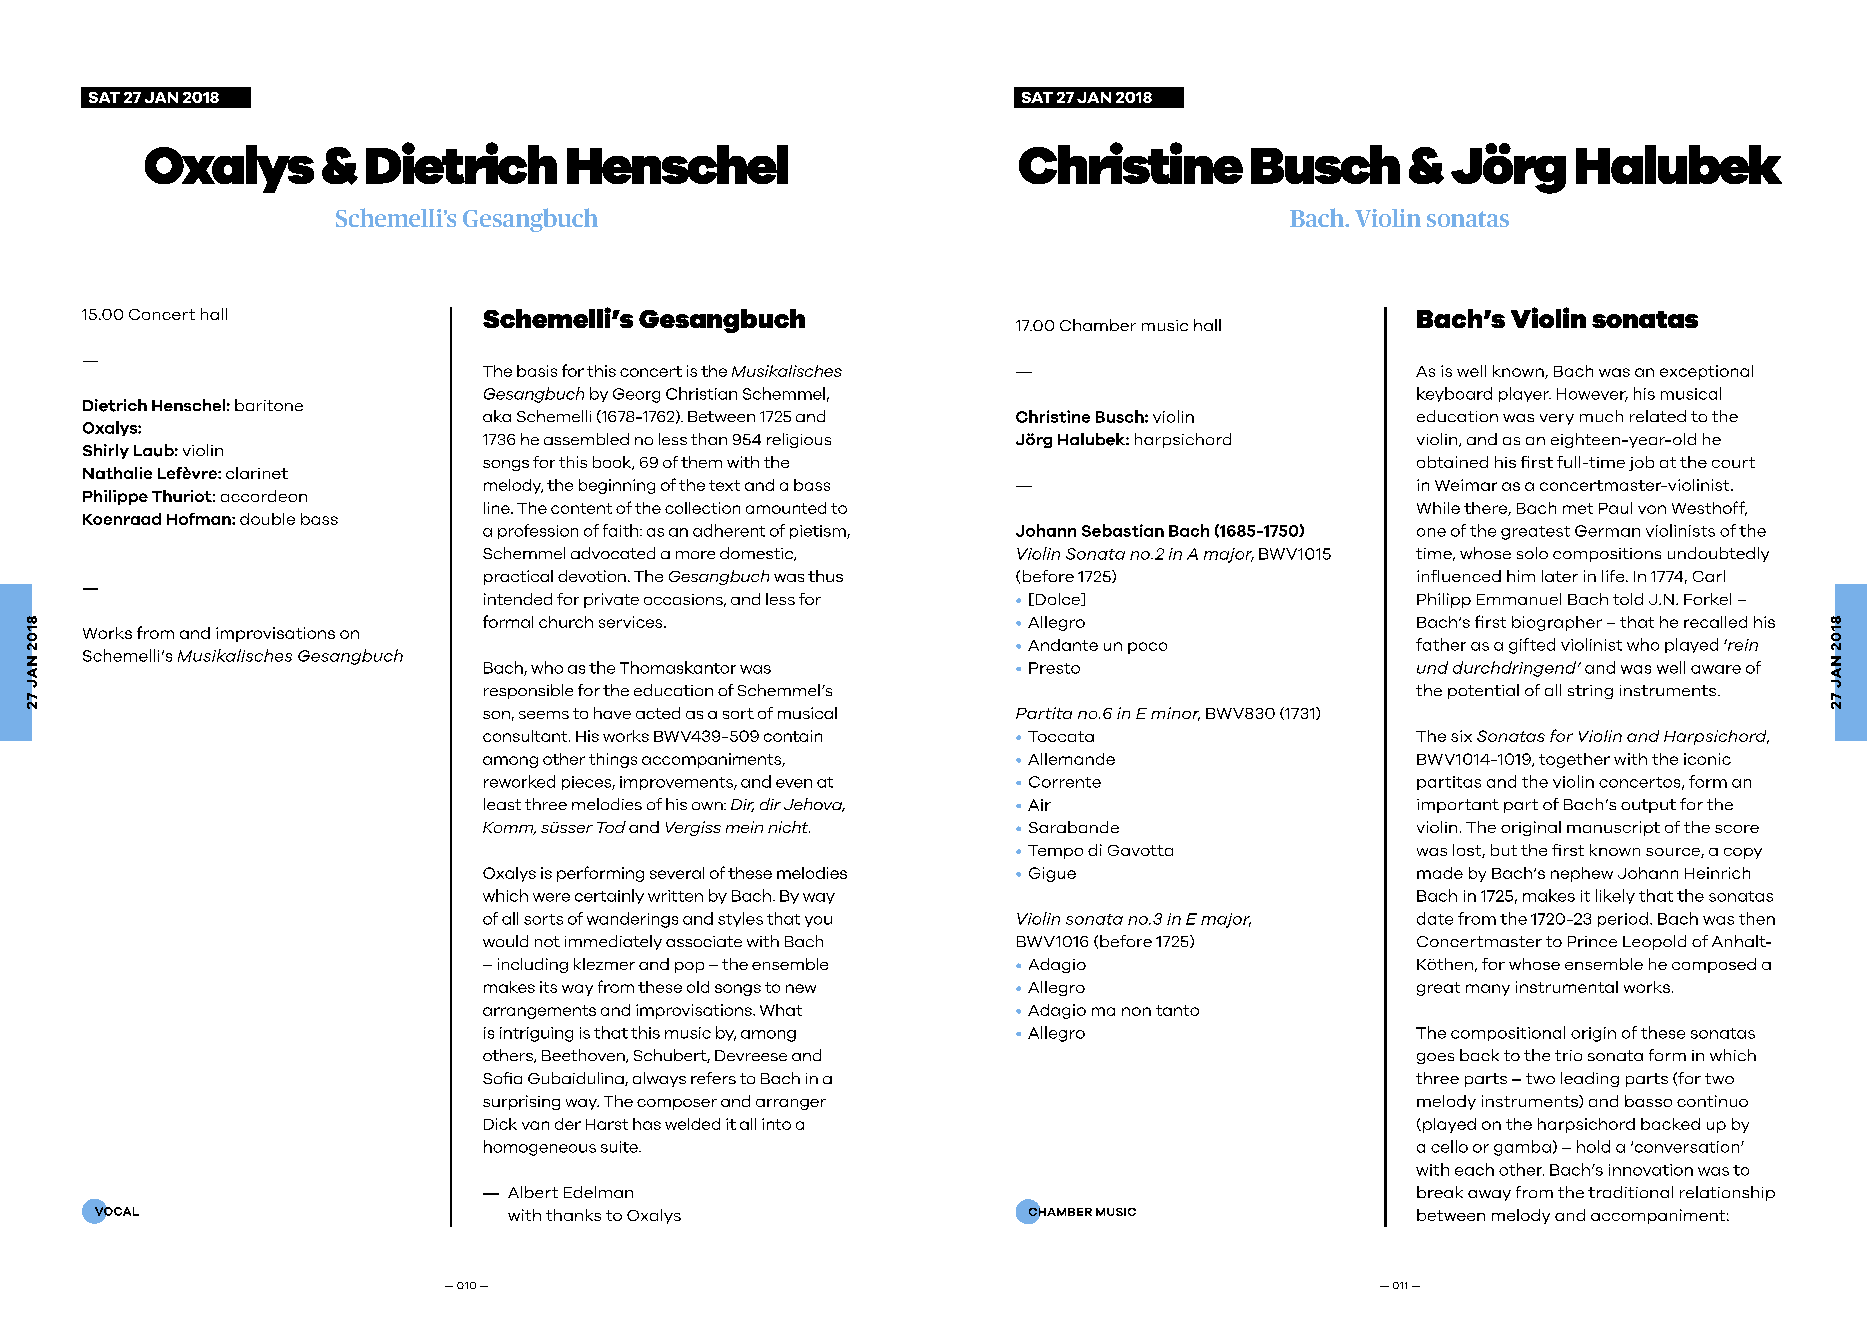 The width and height of the screenshot is (1867, 1325). What do you see at coordinates (801, 988) in the screenshot?
I see `new` at bounding box center [801, 988].
